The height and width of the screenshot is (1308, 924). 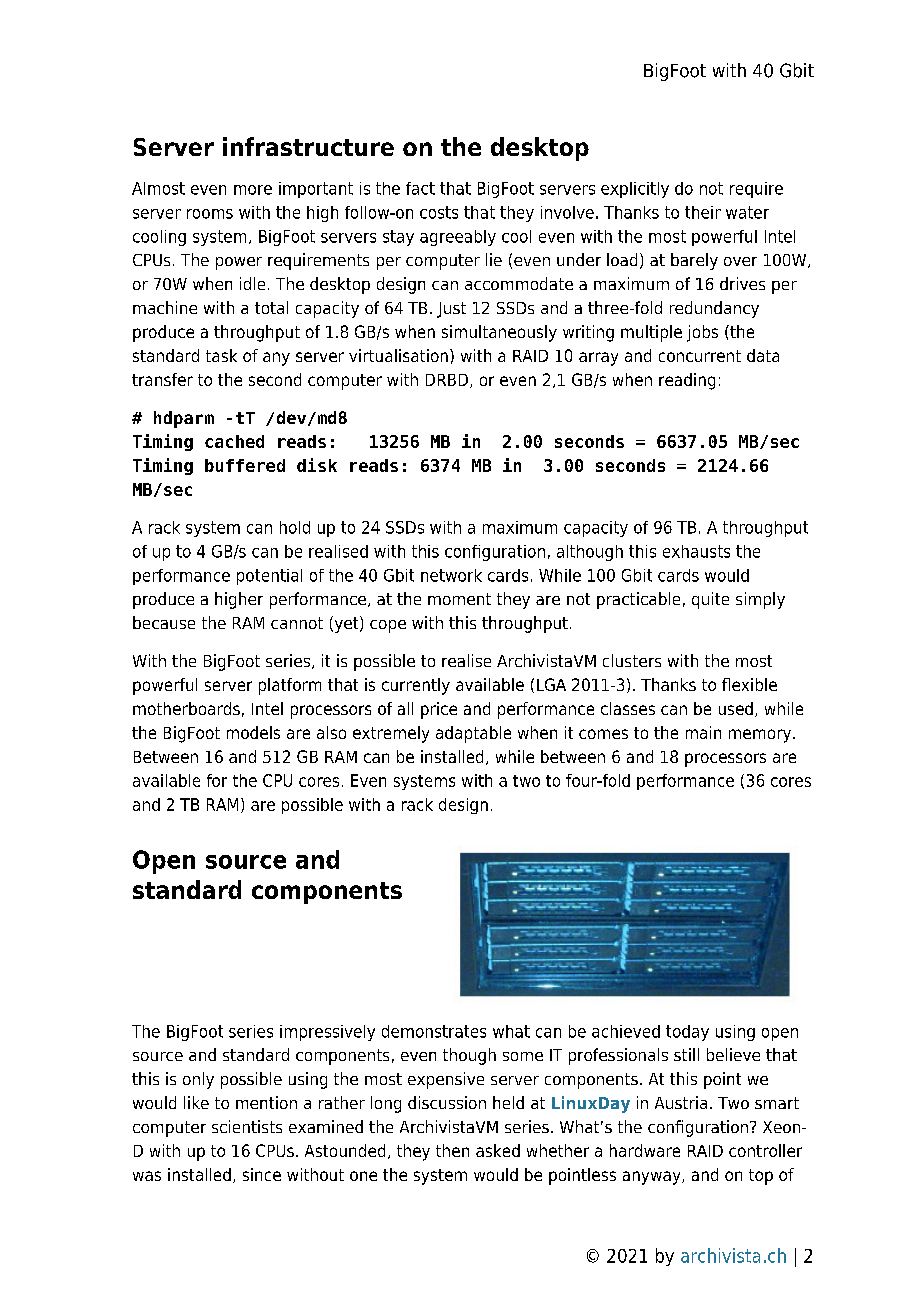 I want to click on their, so click(x=703, y=212).
